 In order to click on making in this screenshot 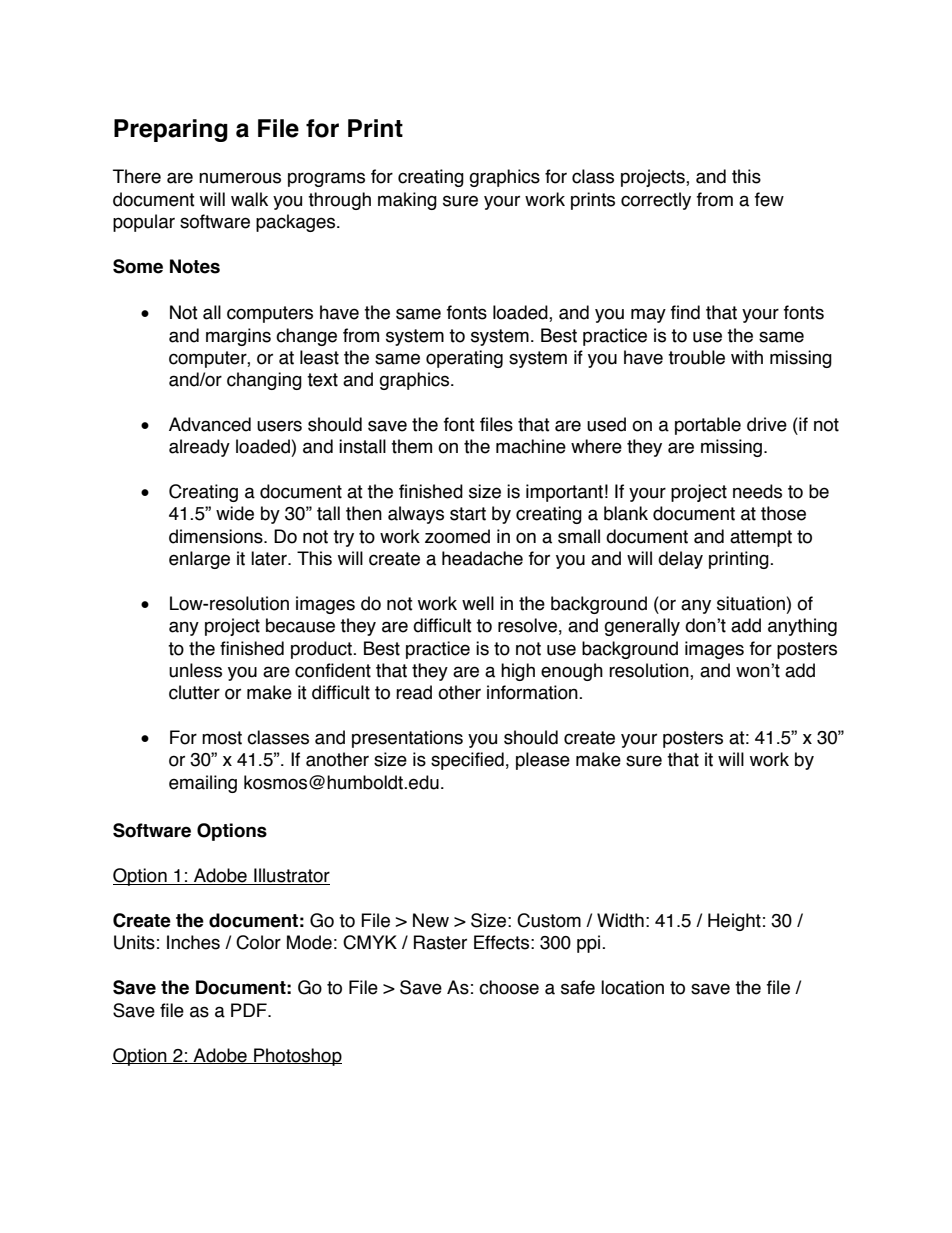, I will do `click(407, 201)`.
